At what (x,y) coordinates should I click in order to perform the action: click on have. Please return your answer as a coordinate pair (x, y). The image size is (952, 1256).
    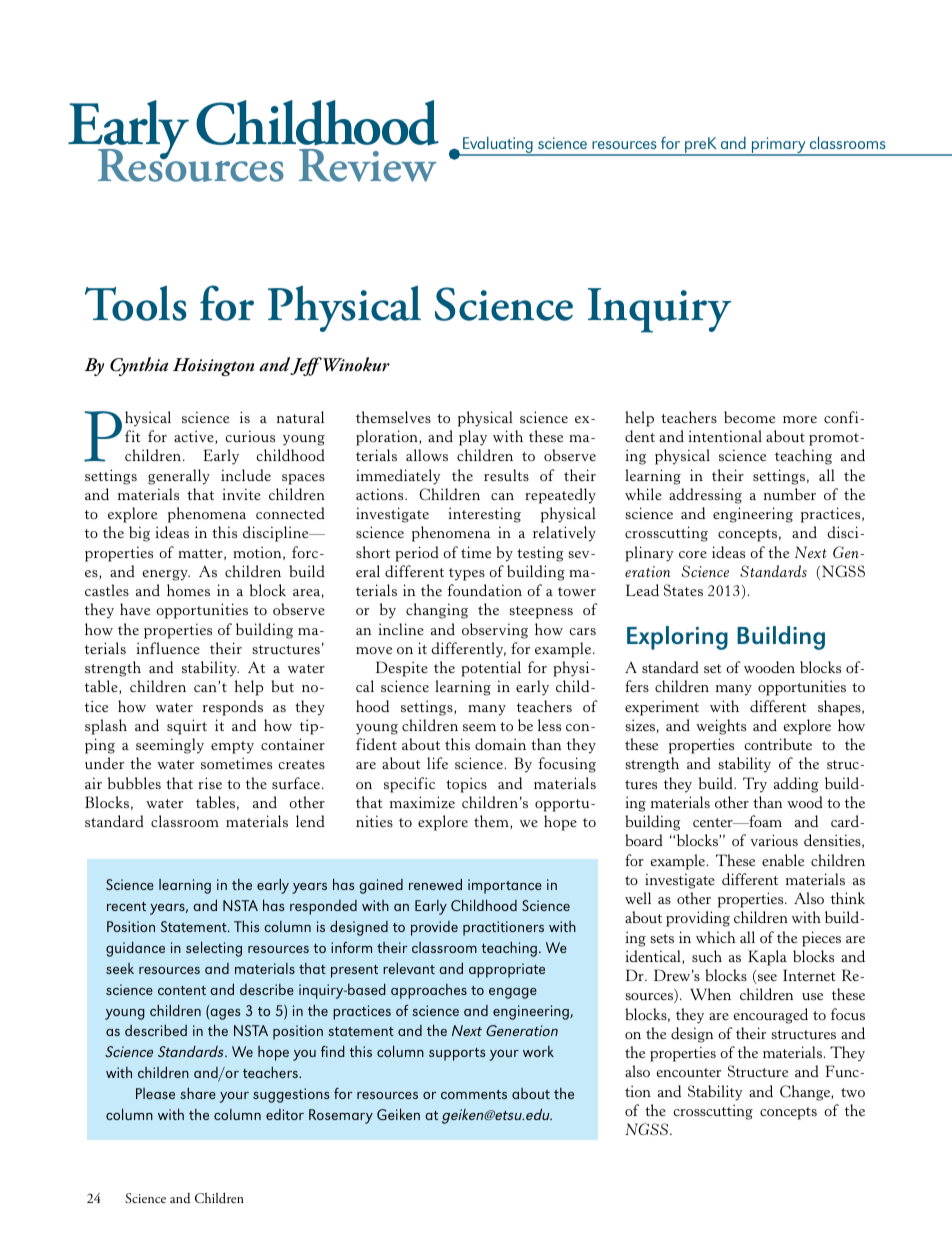
    Looking at the image, I should click on (135, 609).
